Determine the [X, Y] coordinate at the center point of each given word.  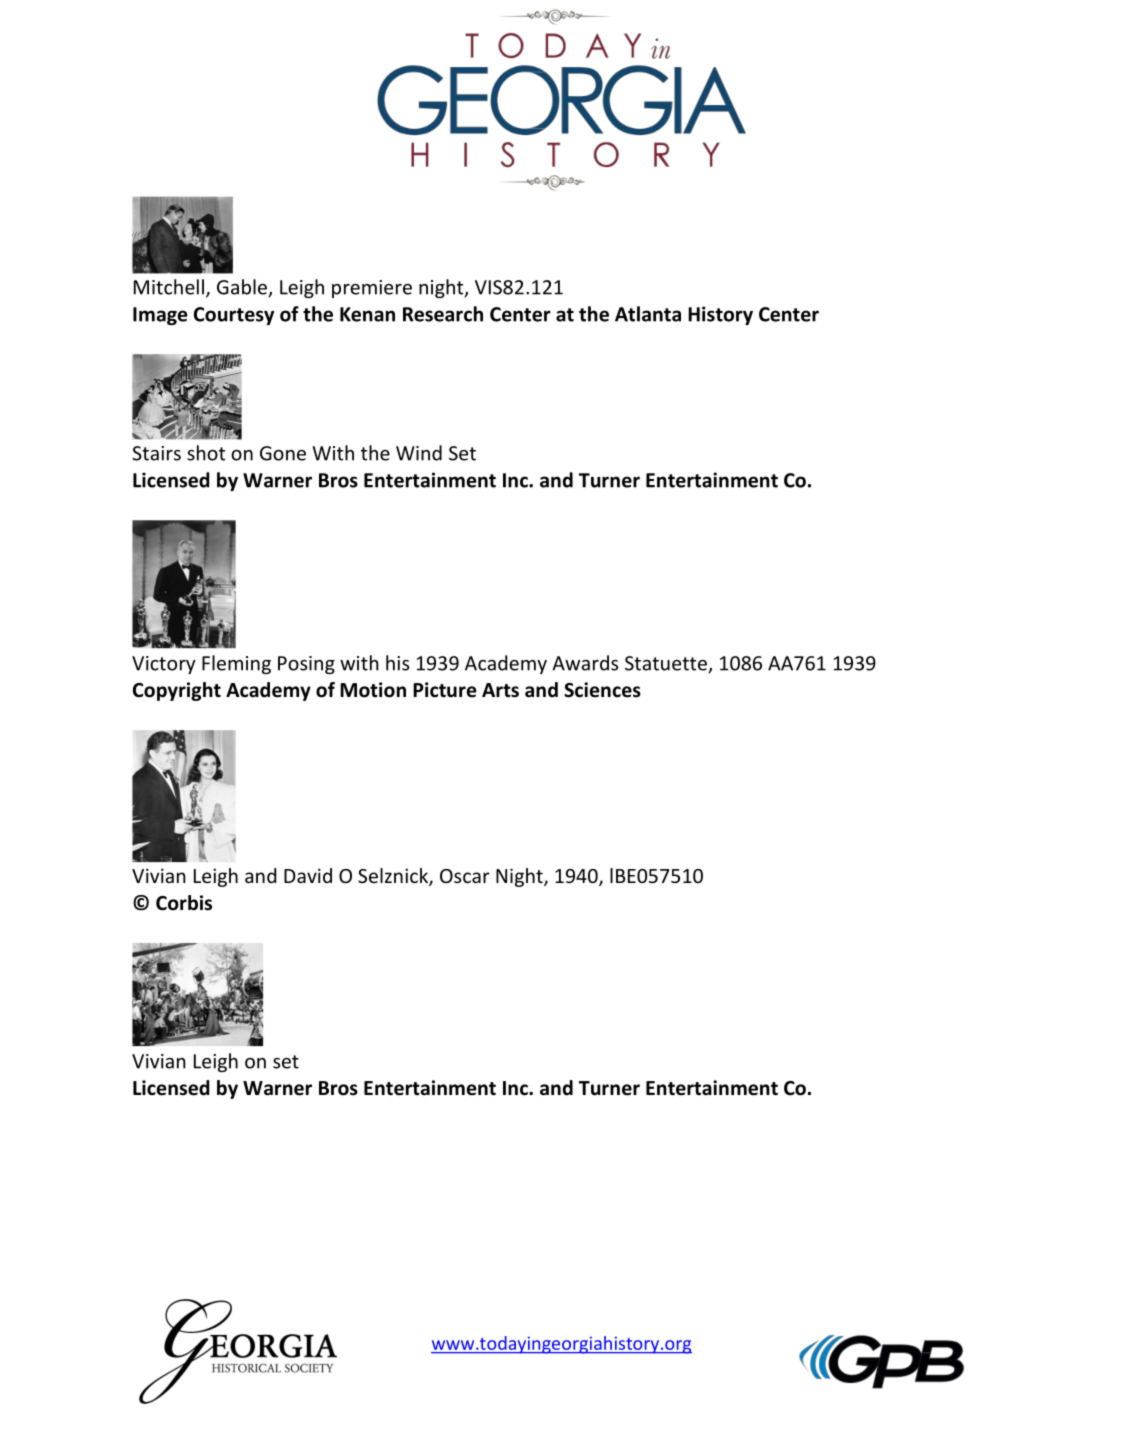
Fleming [236, 664]
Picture [445, 690]
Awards [585, 663]
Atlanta [648, 314]
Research [443, 314]
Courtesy [234, 316]
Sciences [602, 690]
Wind [419, 453]
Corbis [184, 903]
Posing [306, 665]
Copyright [177, 691]
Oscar [465, 876]
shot [206, 453]
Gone [283, 453]
